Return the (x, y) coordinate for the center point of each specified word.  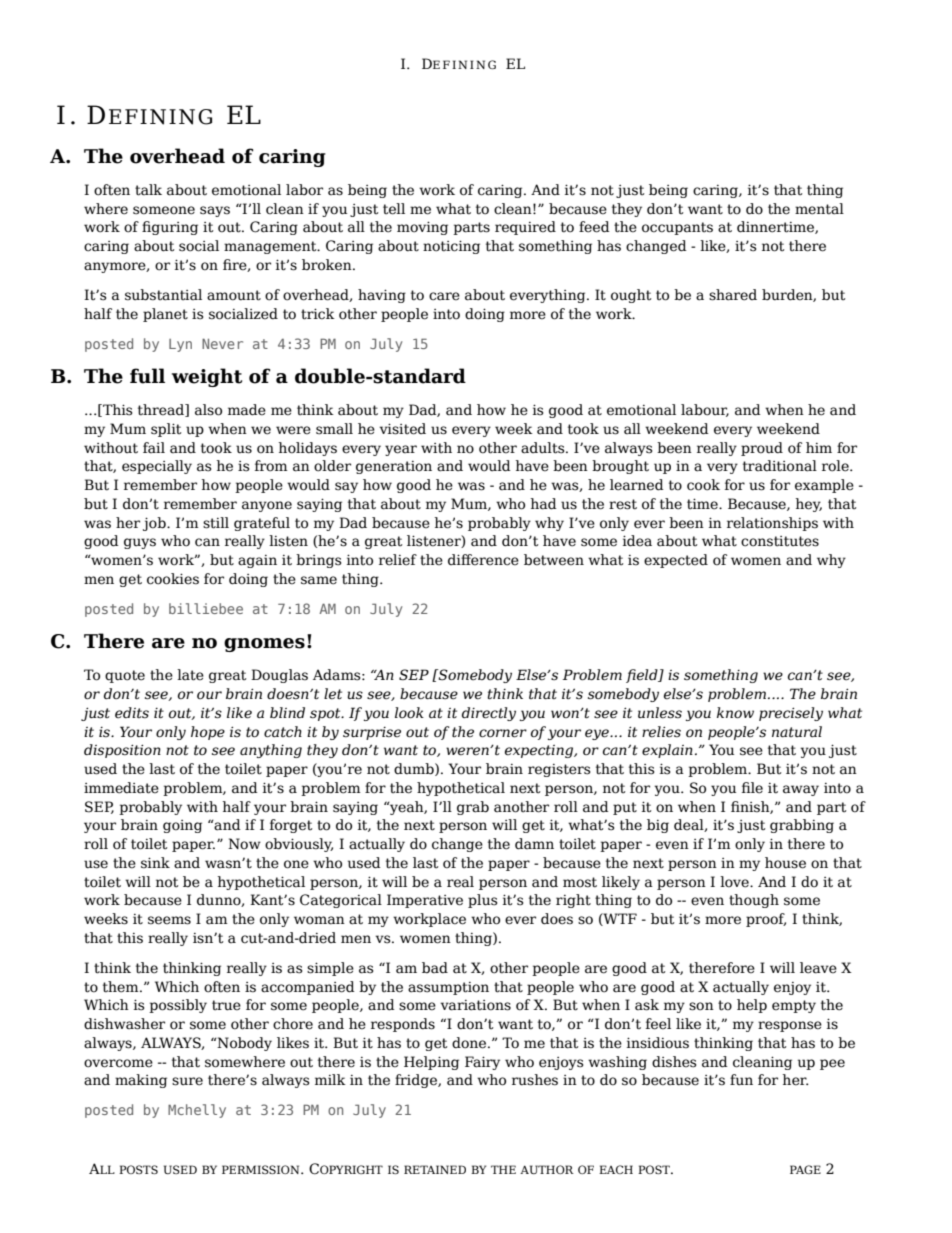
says (215, 211)
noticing (451, 247)
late (190, 675)
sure (187, 1081)
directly (489, 714)
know (735, 713)
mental (819, 209)
